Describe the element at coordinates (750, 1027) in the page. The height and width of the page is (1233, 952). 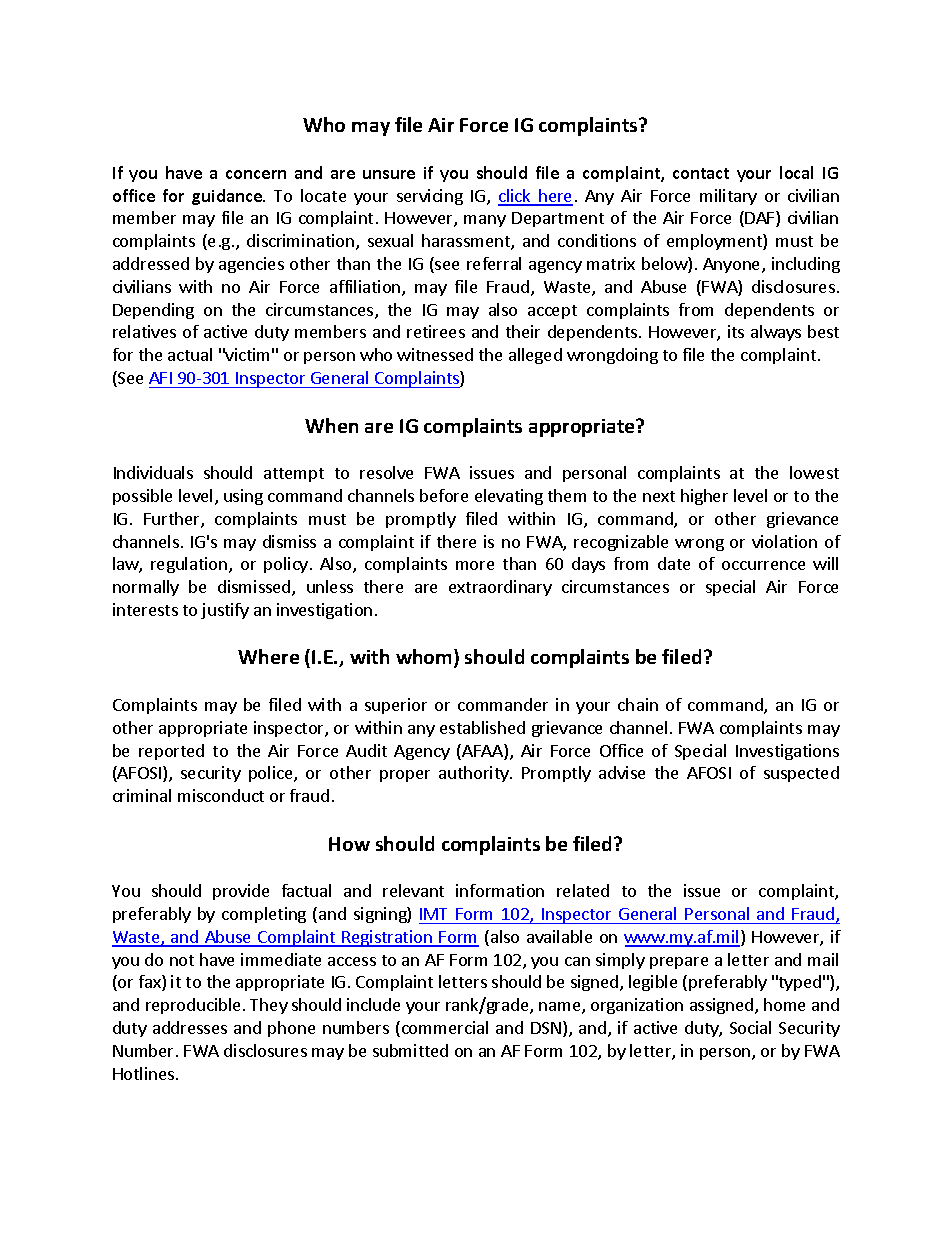
I see `Social` at that location.
